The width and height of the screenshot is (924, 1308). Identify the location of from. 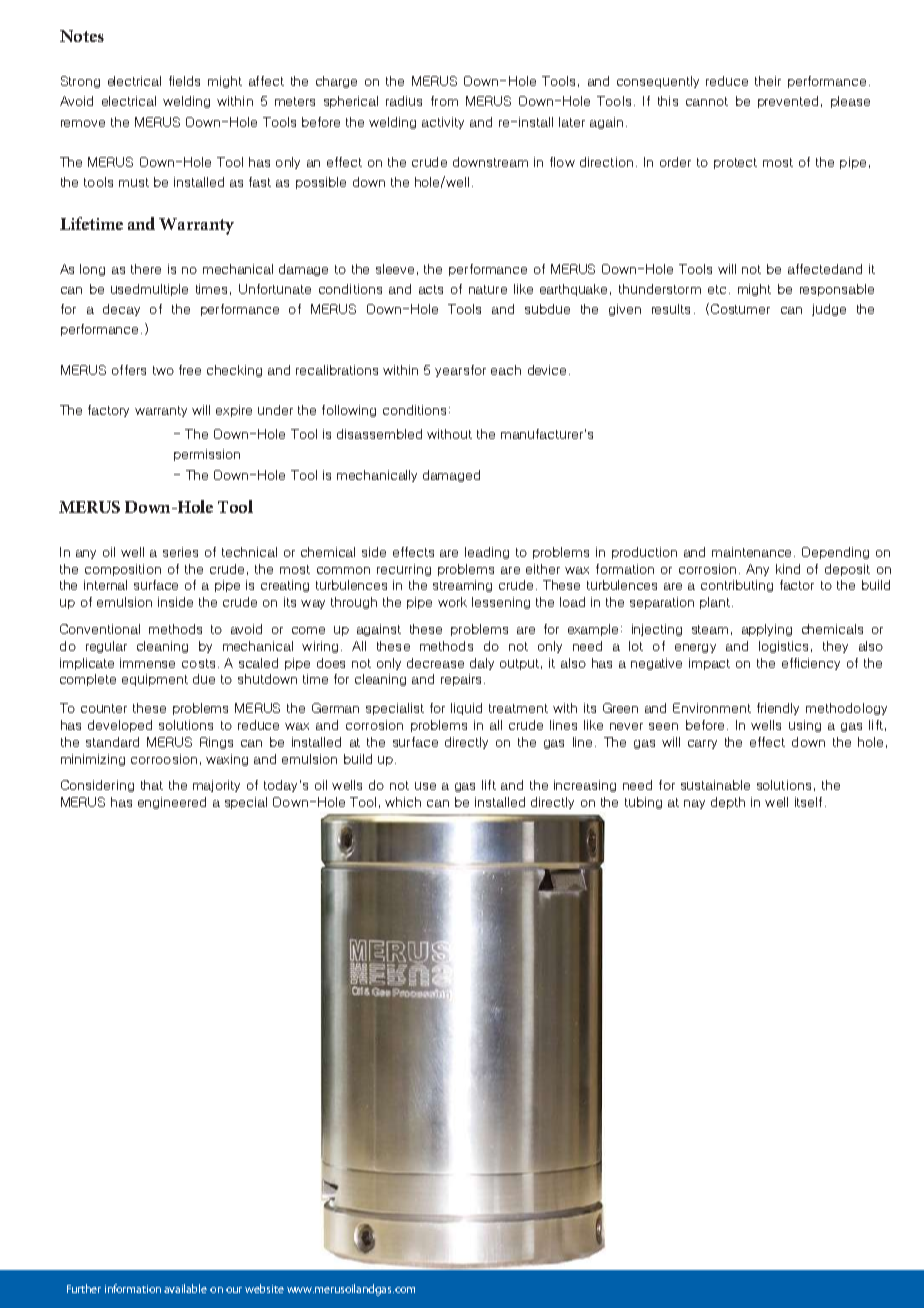
(444, 101).
